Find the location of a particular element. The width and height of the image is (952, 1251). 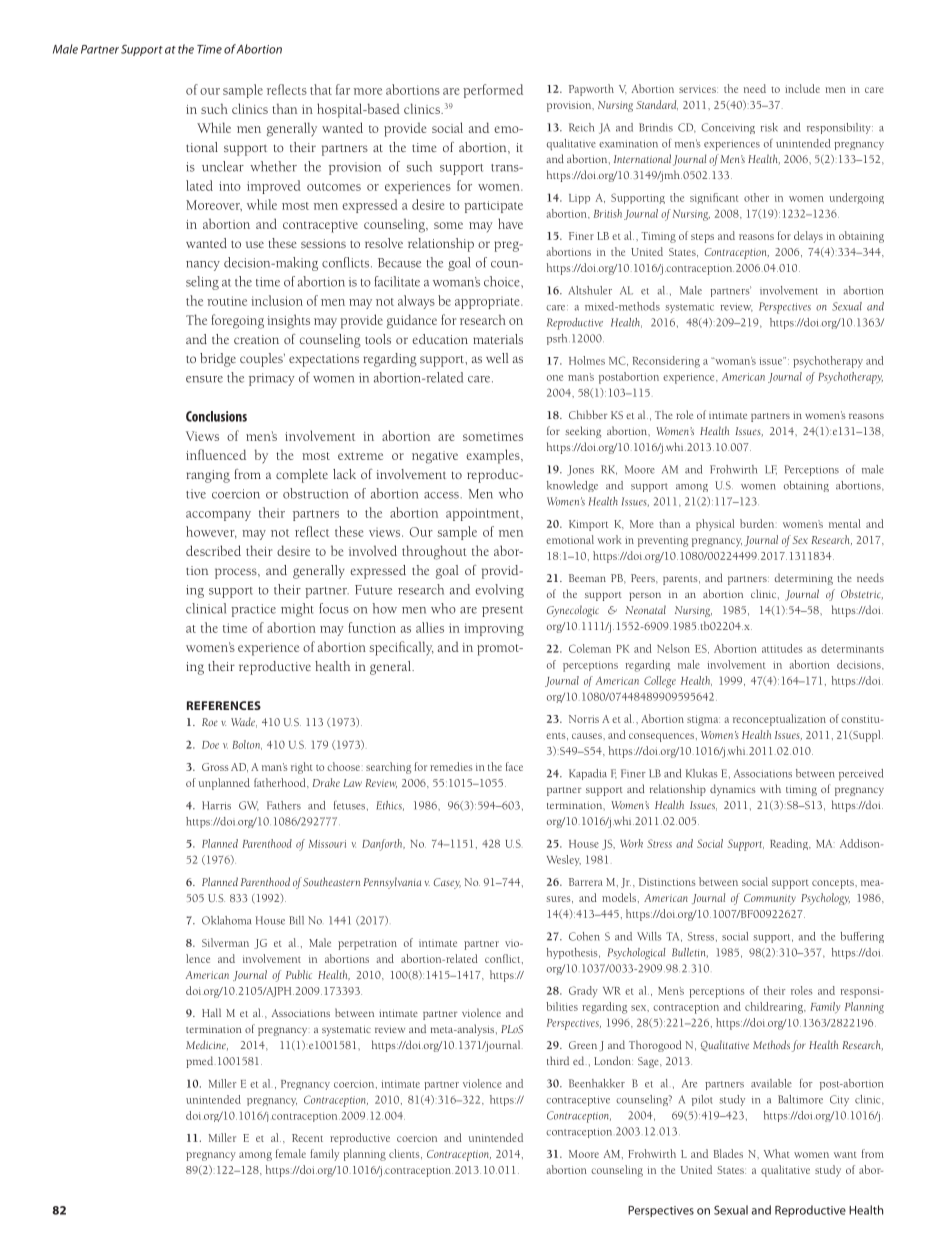

Reconsidering is located at coordinates (666, 362).
